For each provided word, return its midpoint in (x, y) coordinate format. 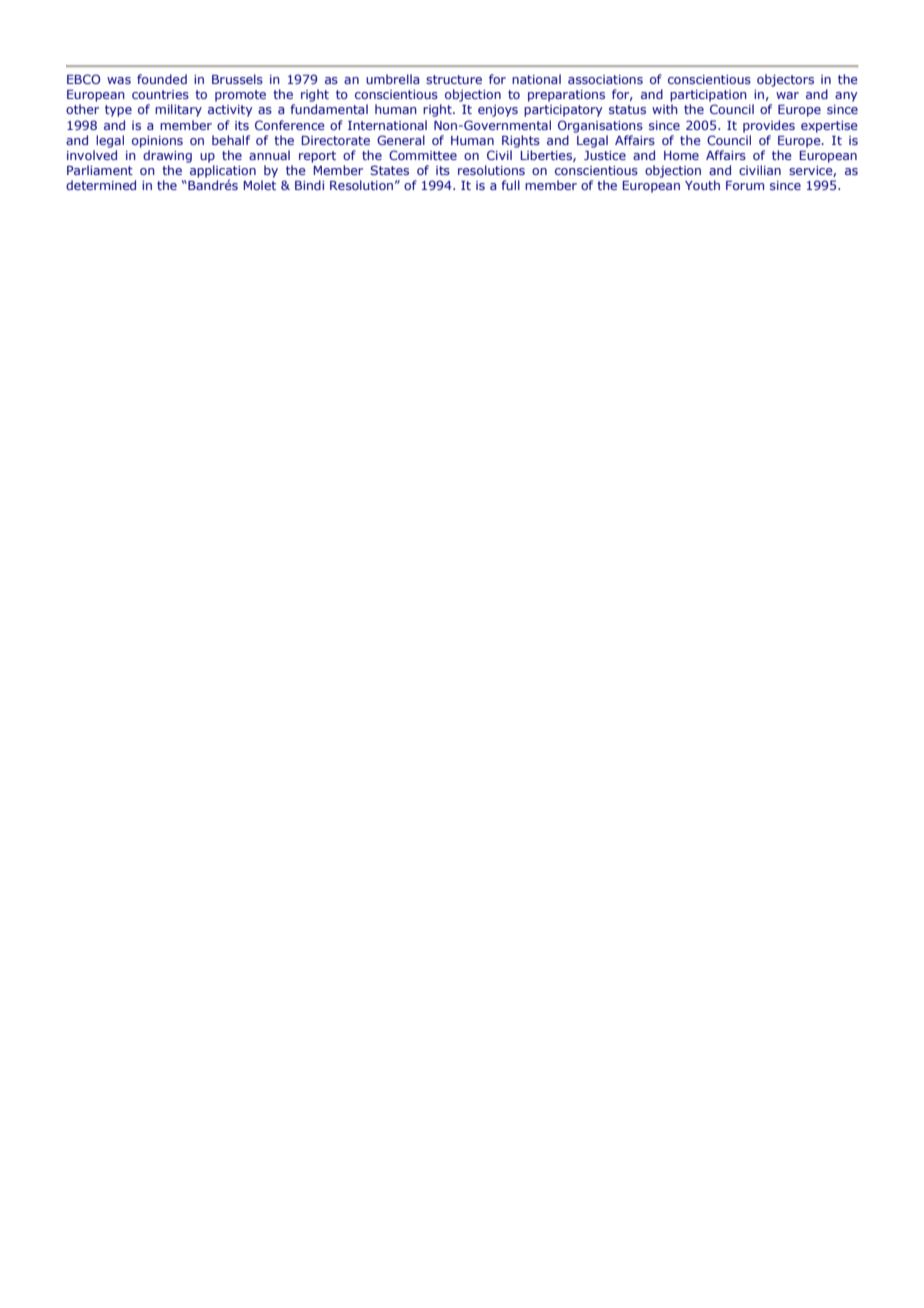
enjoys (498, 111)
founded (162, 79)
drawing (167, 156)
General (401, 140)
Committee (423, 155)
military (178, 110)
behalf (231, 140)
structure (454, 79)
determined (101, 185)
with (665, 109)
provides (769, 126)
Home (681, 155)
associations (605, 79)
